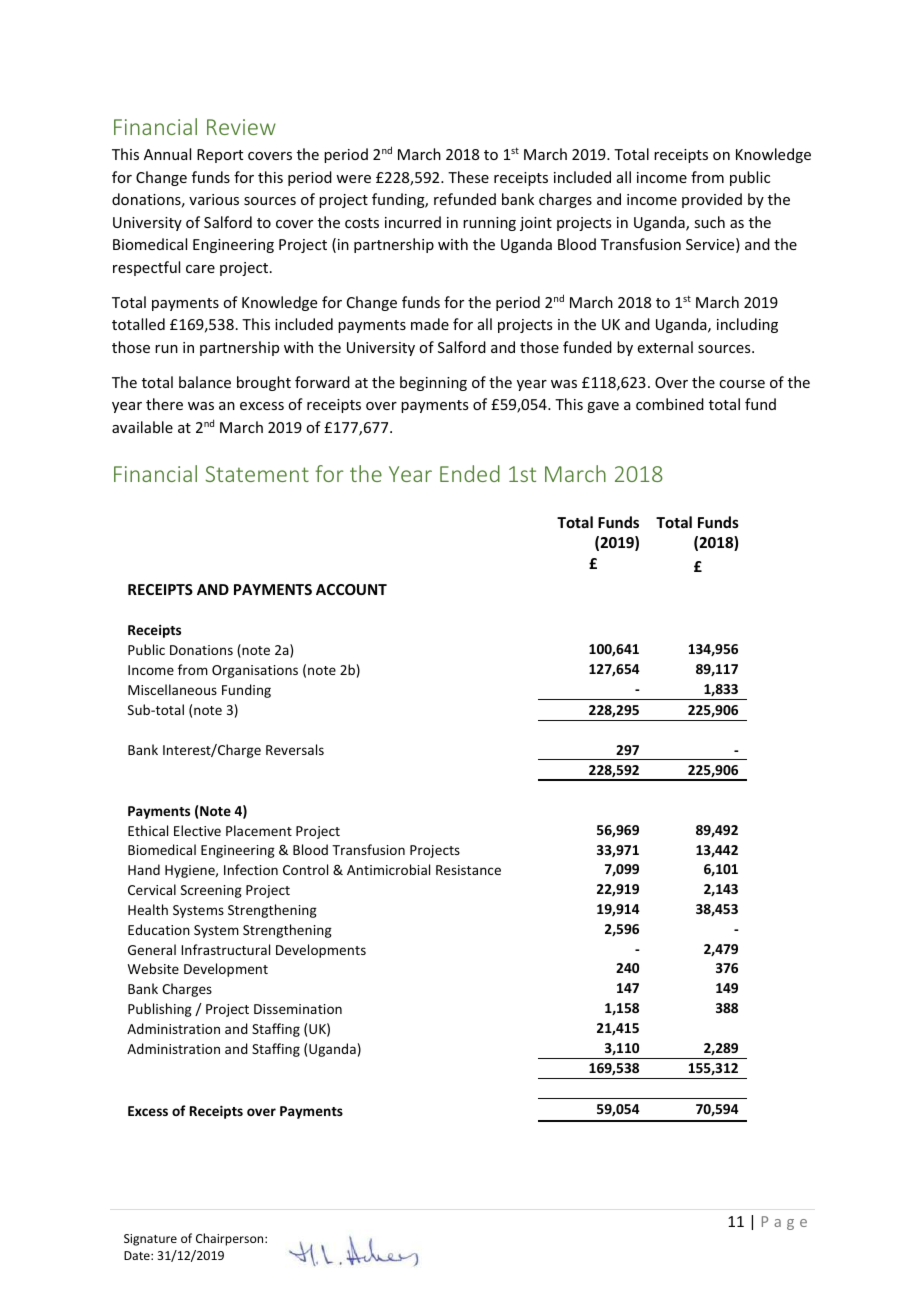  What do you see at coordinates (298, 1009) in the document?
I see `Dissemination` at bounding box center [298, 1009].
